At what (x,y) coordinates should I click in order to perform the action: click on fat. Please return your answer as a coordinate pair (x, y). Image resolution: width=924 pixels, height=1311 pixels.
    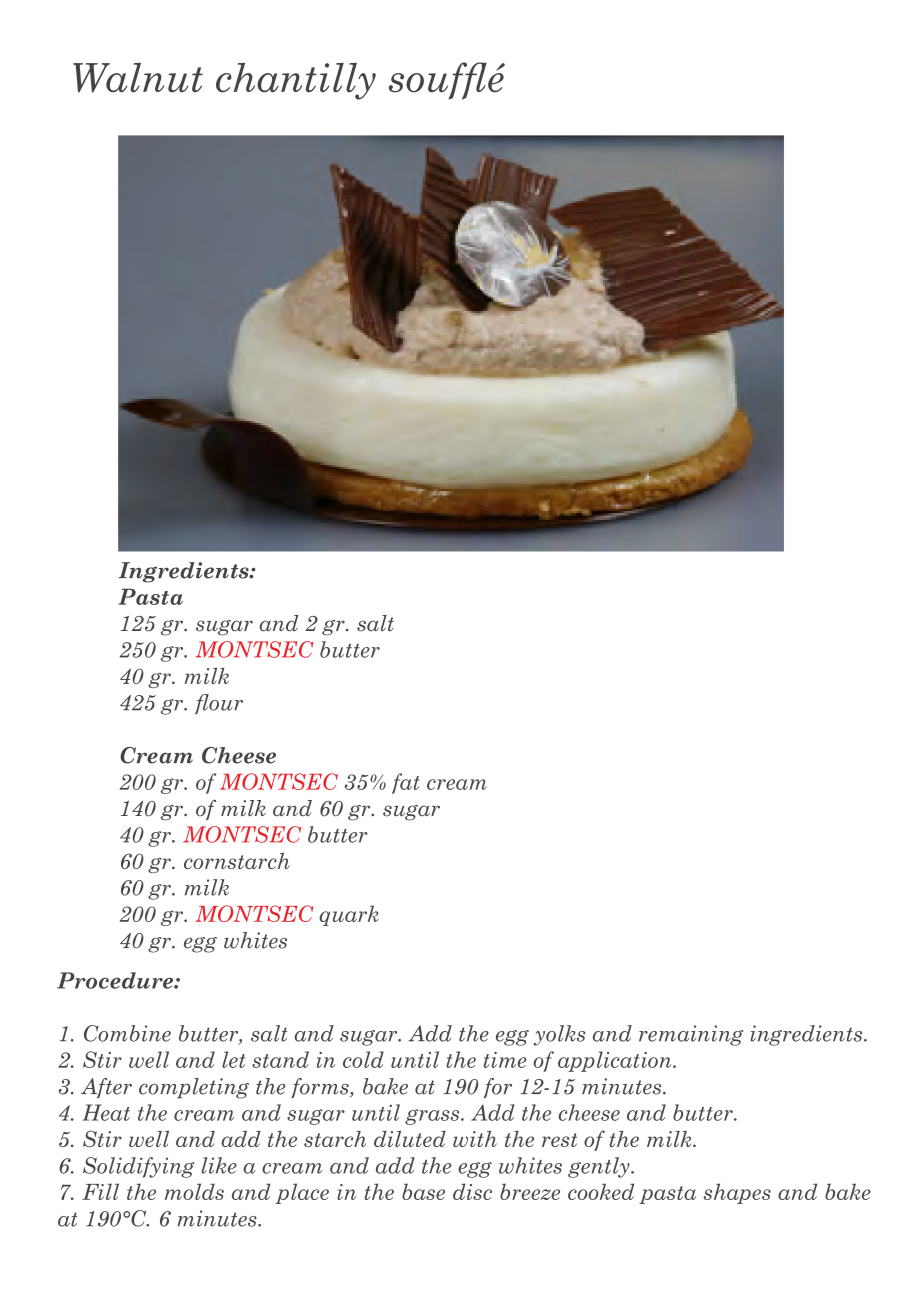
    Looking at the image, I should click on (405, 783).
